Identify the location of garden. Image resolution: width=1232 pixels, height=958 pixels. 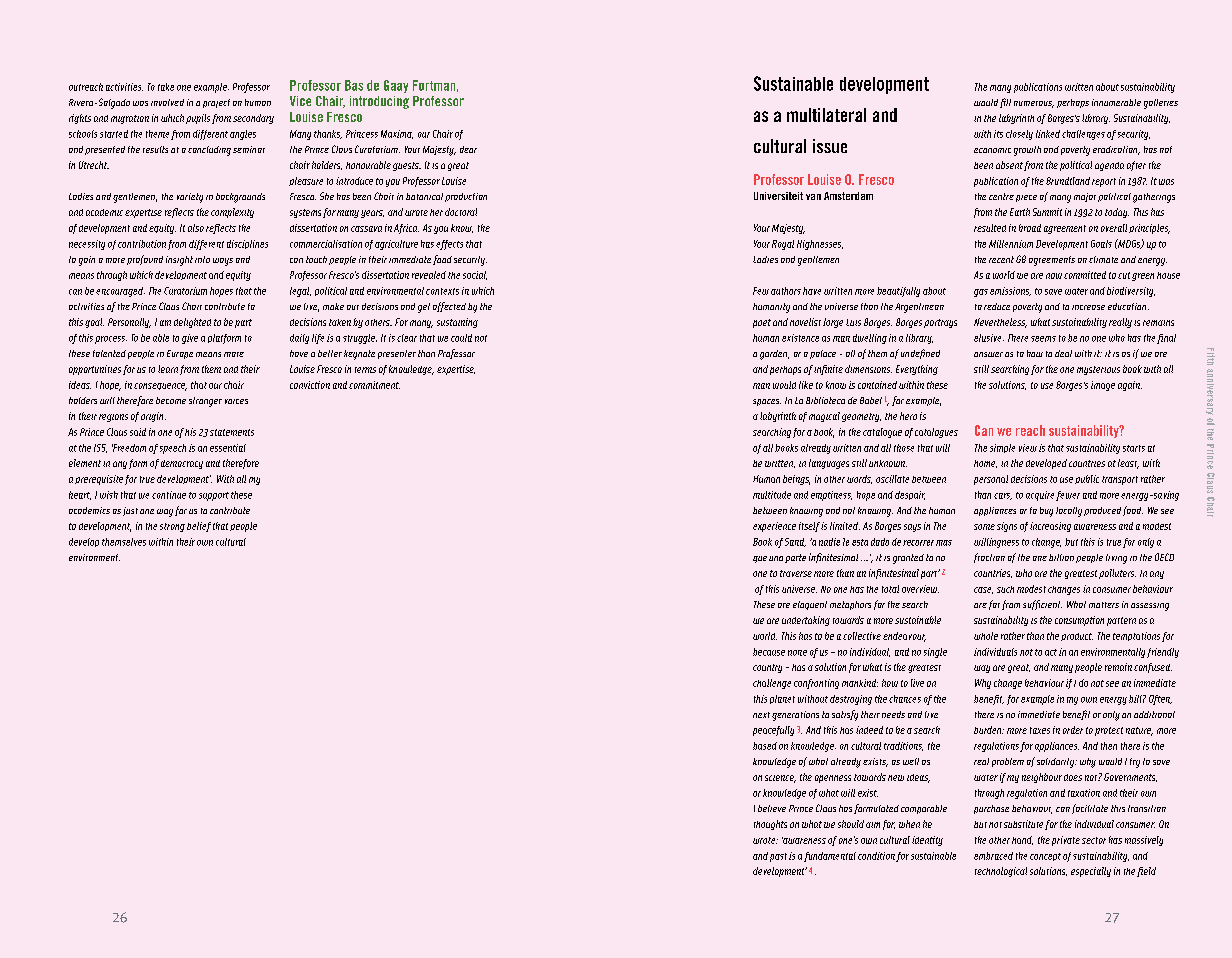
(774, 355).
